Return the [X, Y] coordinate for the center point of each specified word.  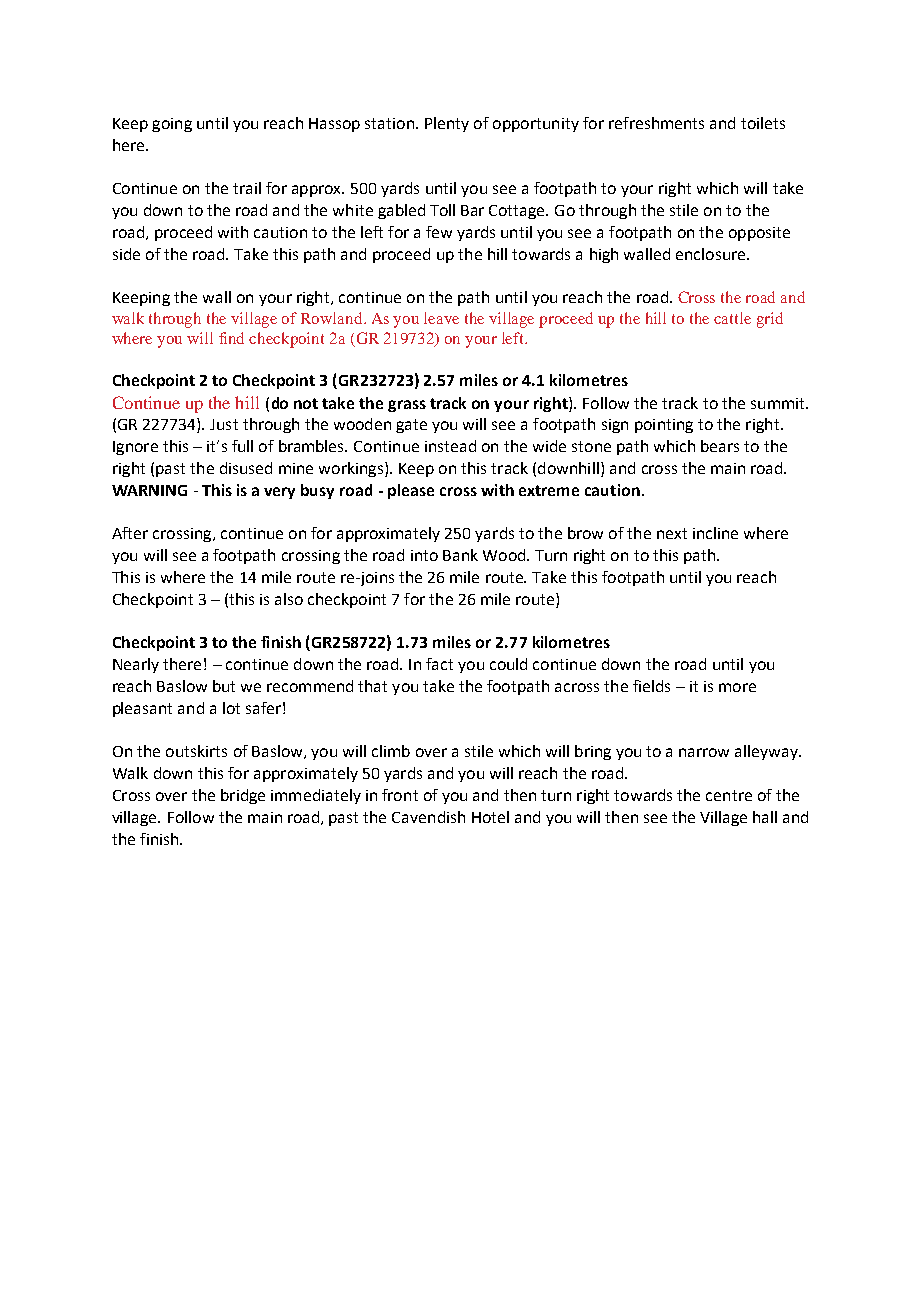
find [231, 338]
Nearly [136, 665]
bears [720, 446]
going [172, 125]
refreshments [656, 123]
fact [439, 664]
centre [729, 795]
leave [441, 318]
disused [246, 468]
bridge [243, 796]
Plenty [447, 124]
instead [450, 446]
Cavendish [428, 817]
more [737, 687]
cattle [732, 318]
